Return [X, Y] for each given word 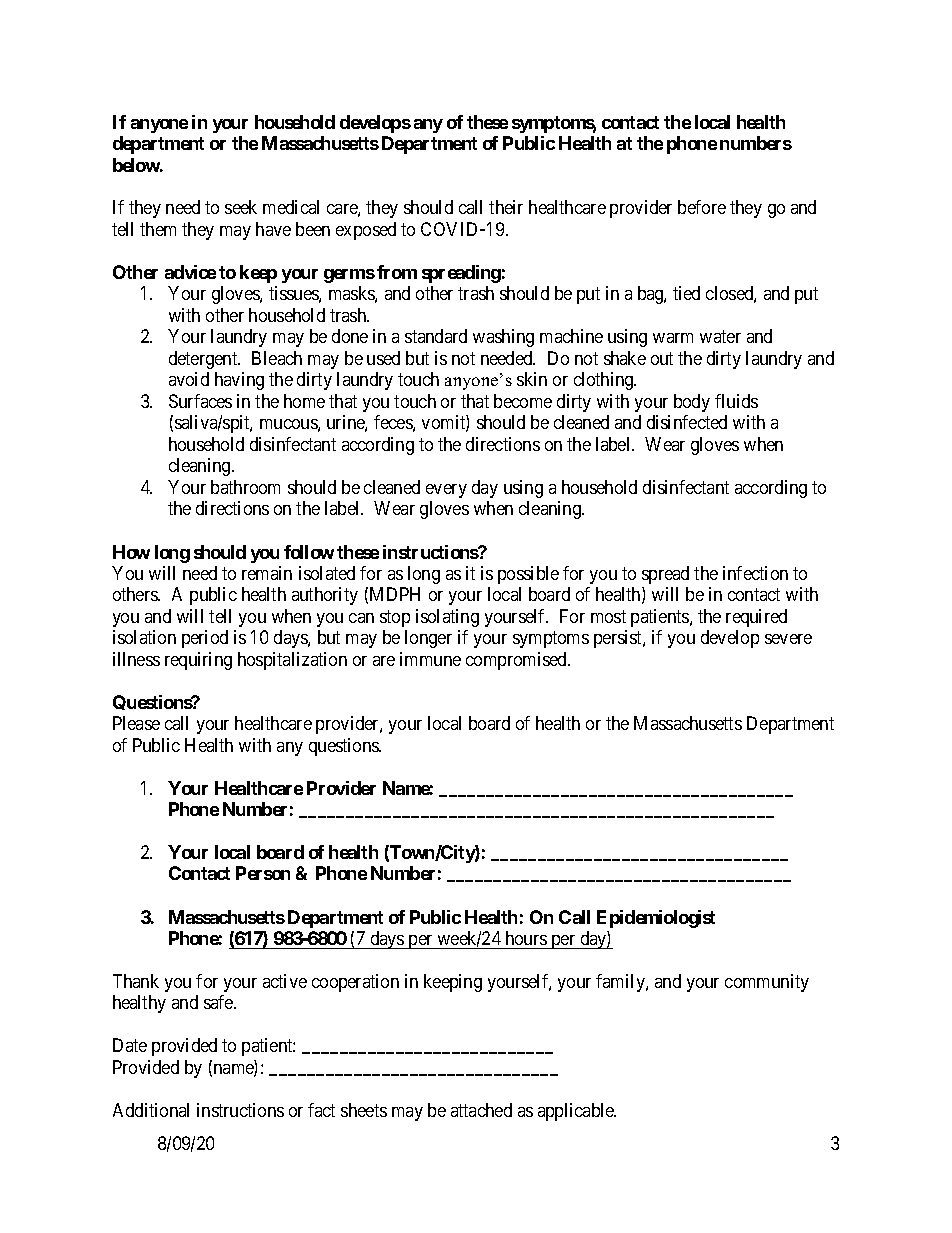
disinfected [687, 422]
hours [526, 938]
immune [430, 659]
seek [241, 207]
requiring [198, 661]
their [506, 207]
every [446, 491]
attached [481, 1110]
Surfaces [200, 401]
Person [263, 873]
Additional [151, 1110]
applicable [577, 1112]
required [756, 618]
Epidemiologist [656, 919]
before [702, 207]
